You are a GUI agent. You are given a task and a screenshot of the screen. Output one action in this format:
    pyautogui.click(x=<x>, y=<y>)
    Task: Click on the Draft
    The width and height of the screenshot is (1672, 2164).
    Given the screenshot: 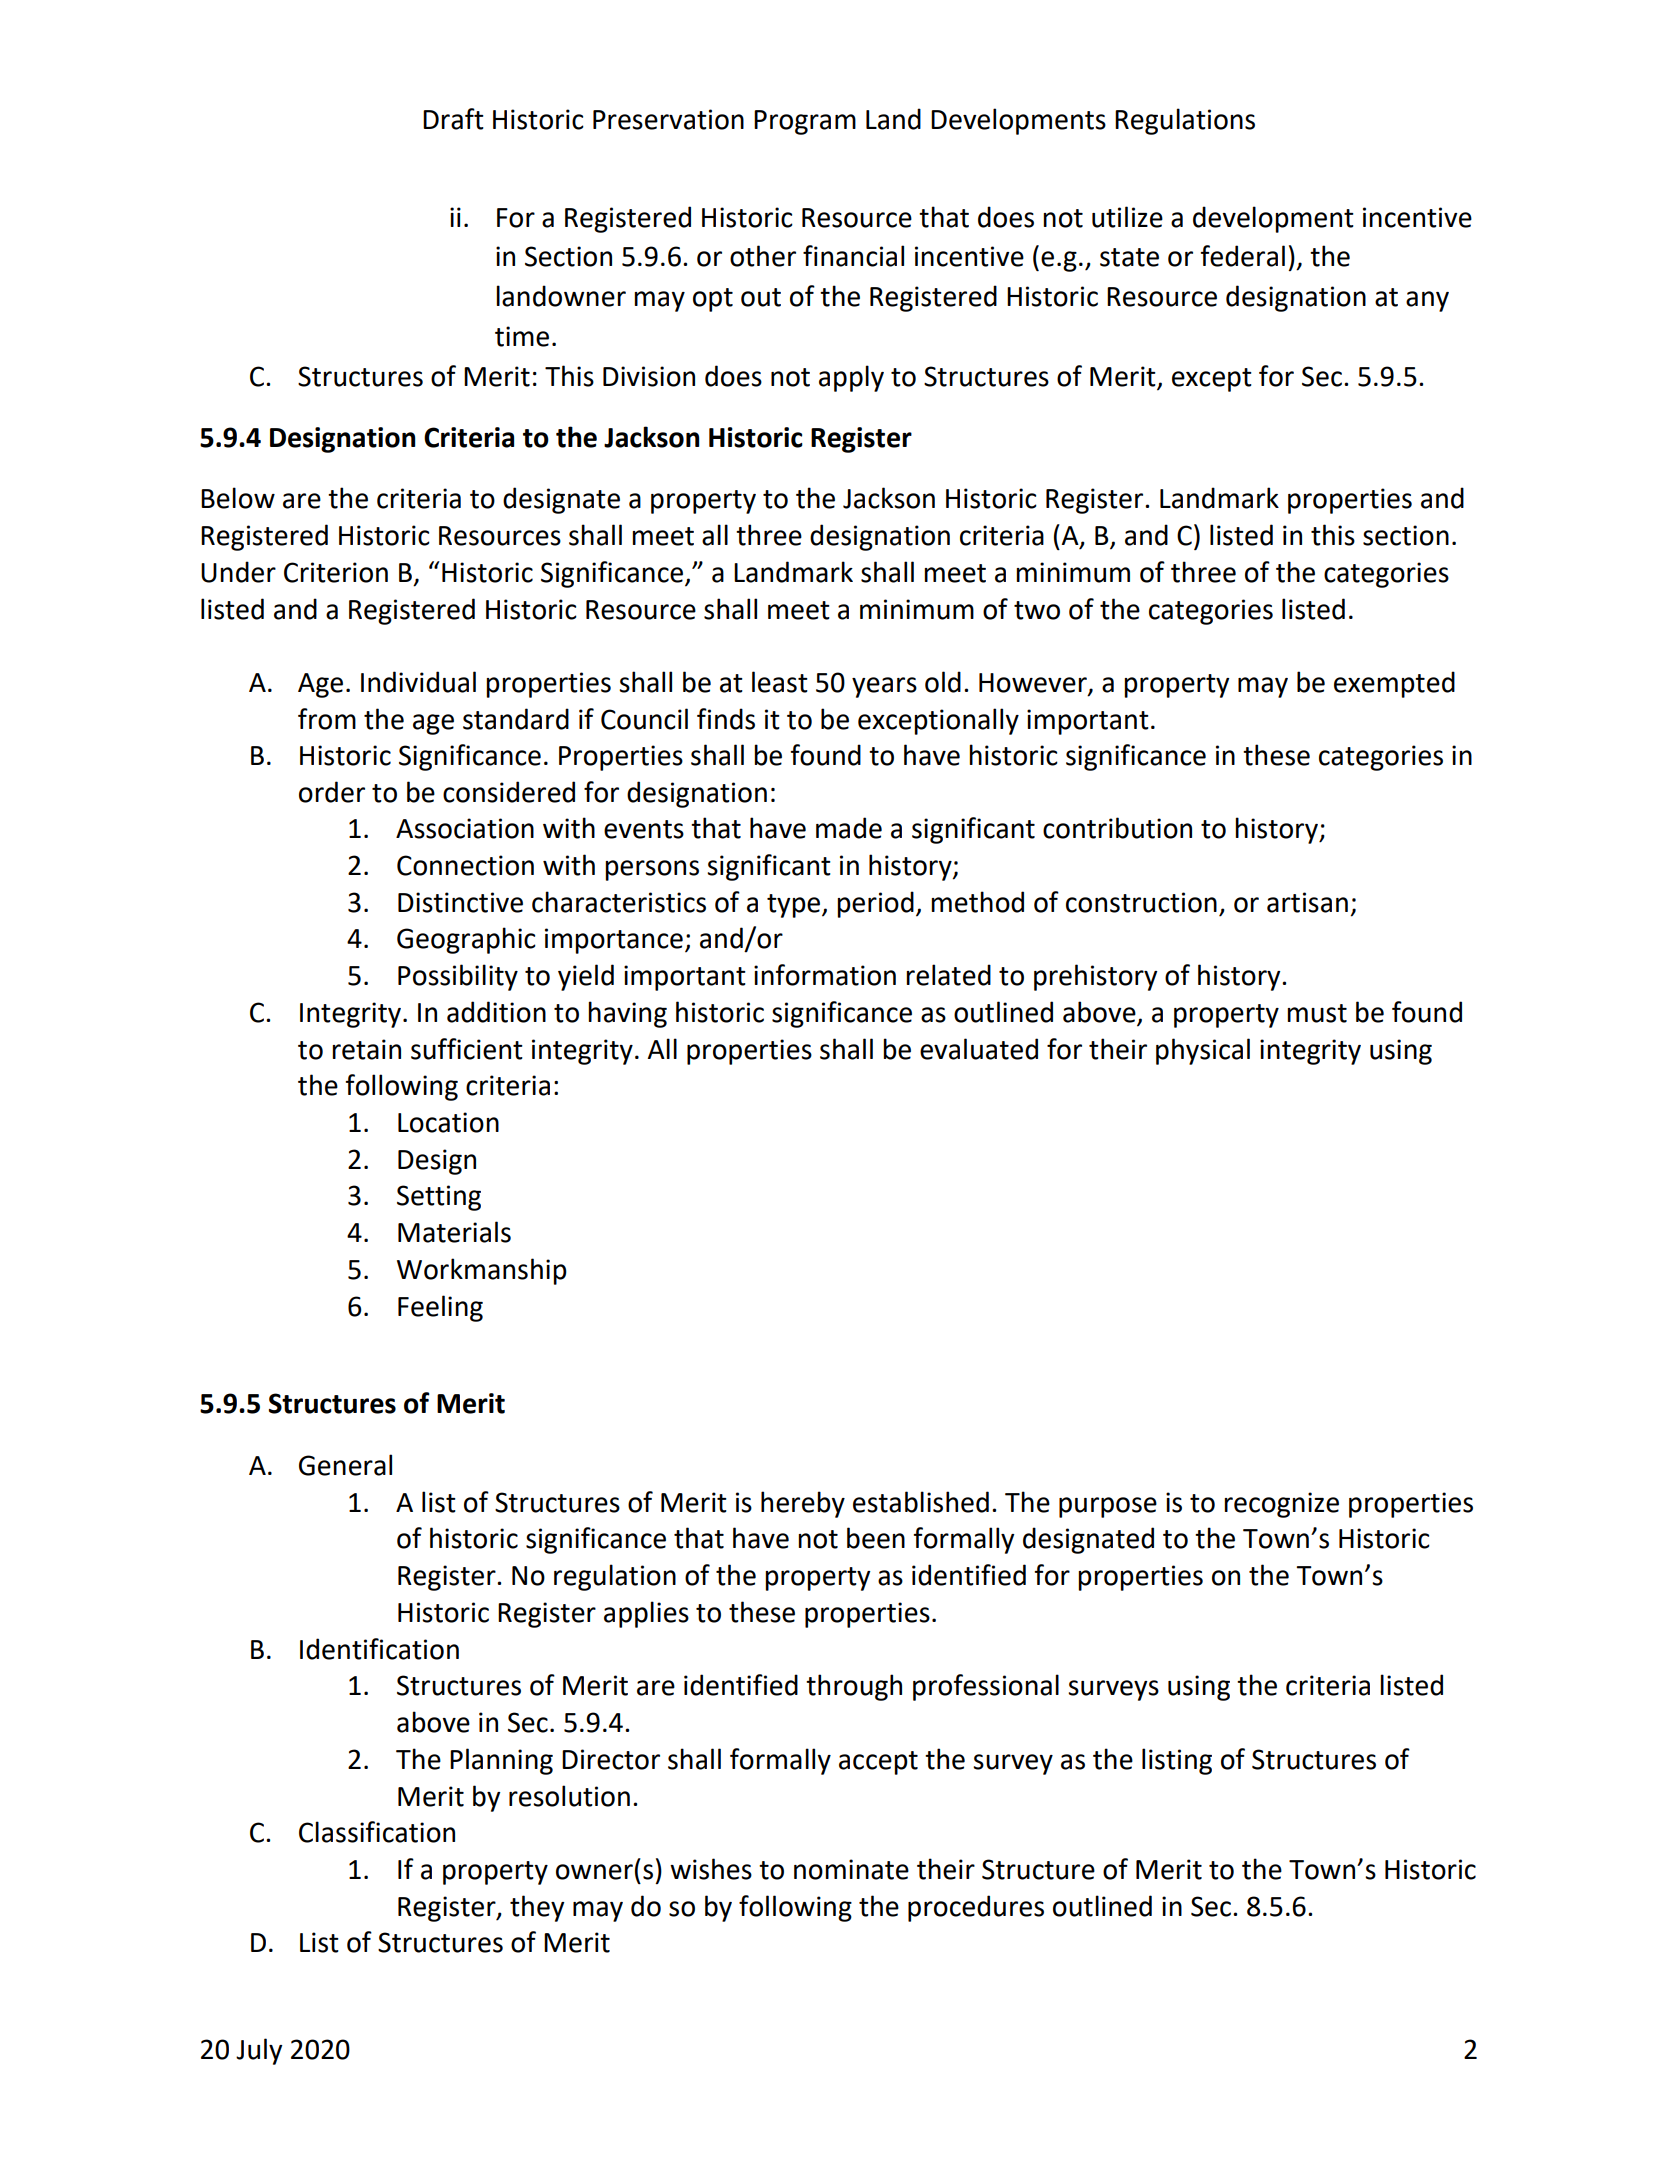 What is the action you would take?
    pyautogui.click(x=453, y=119)
